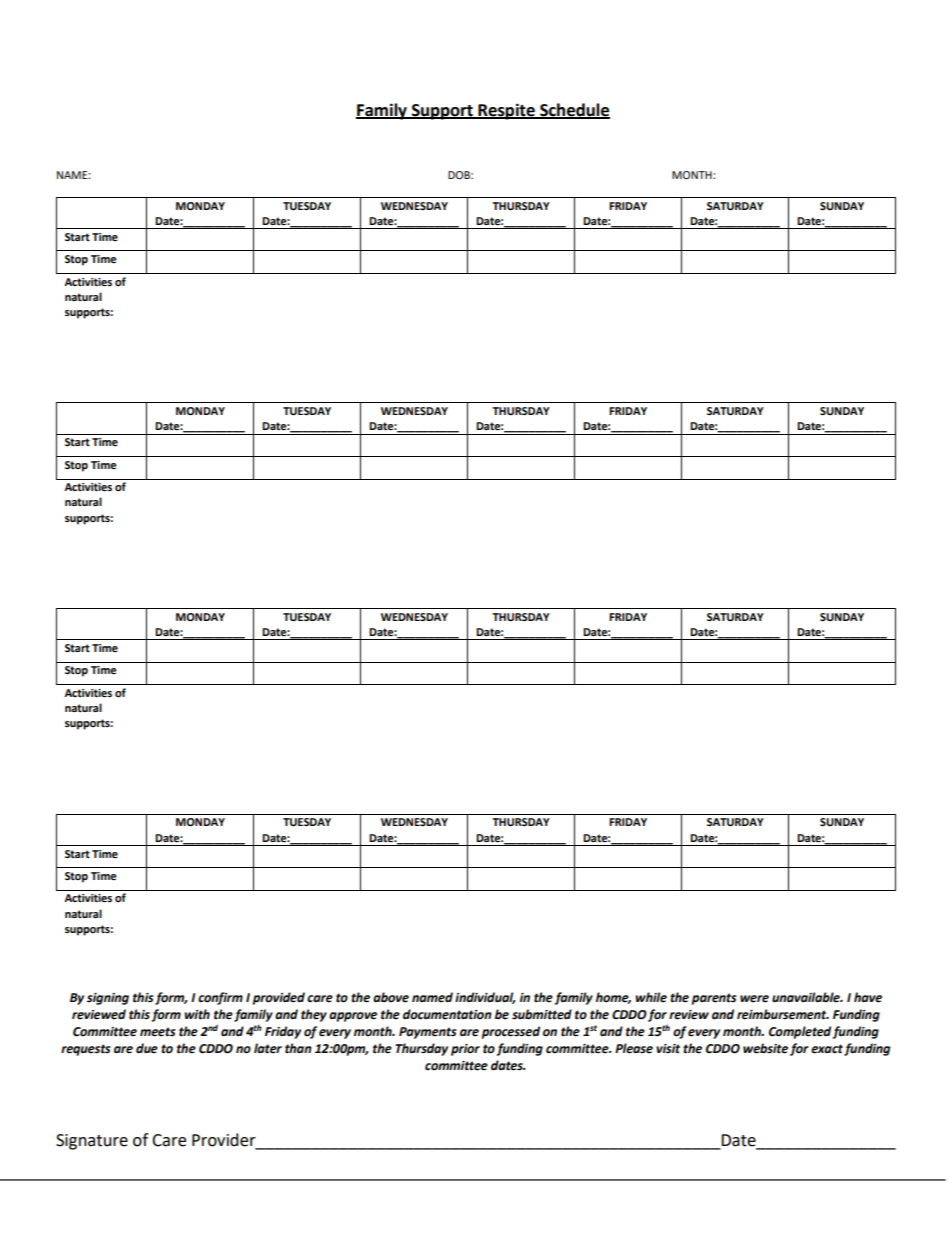  I want to click on provided, so click(279, 998).
